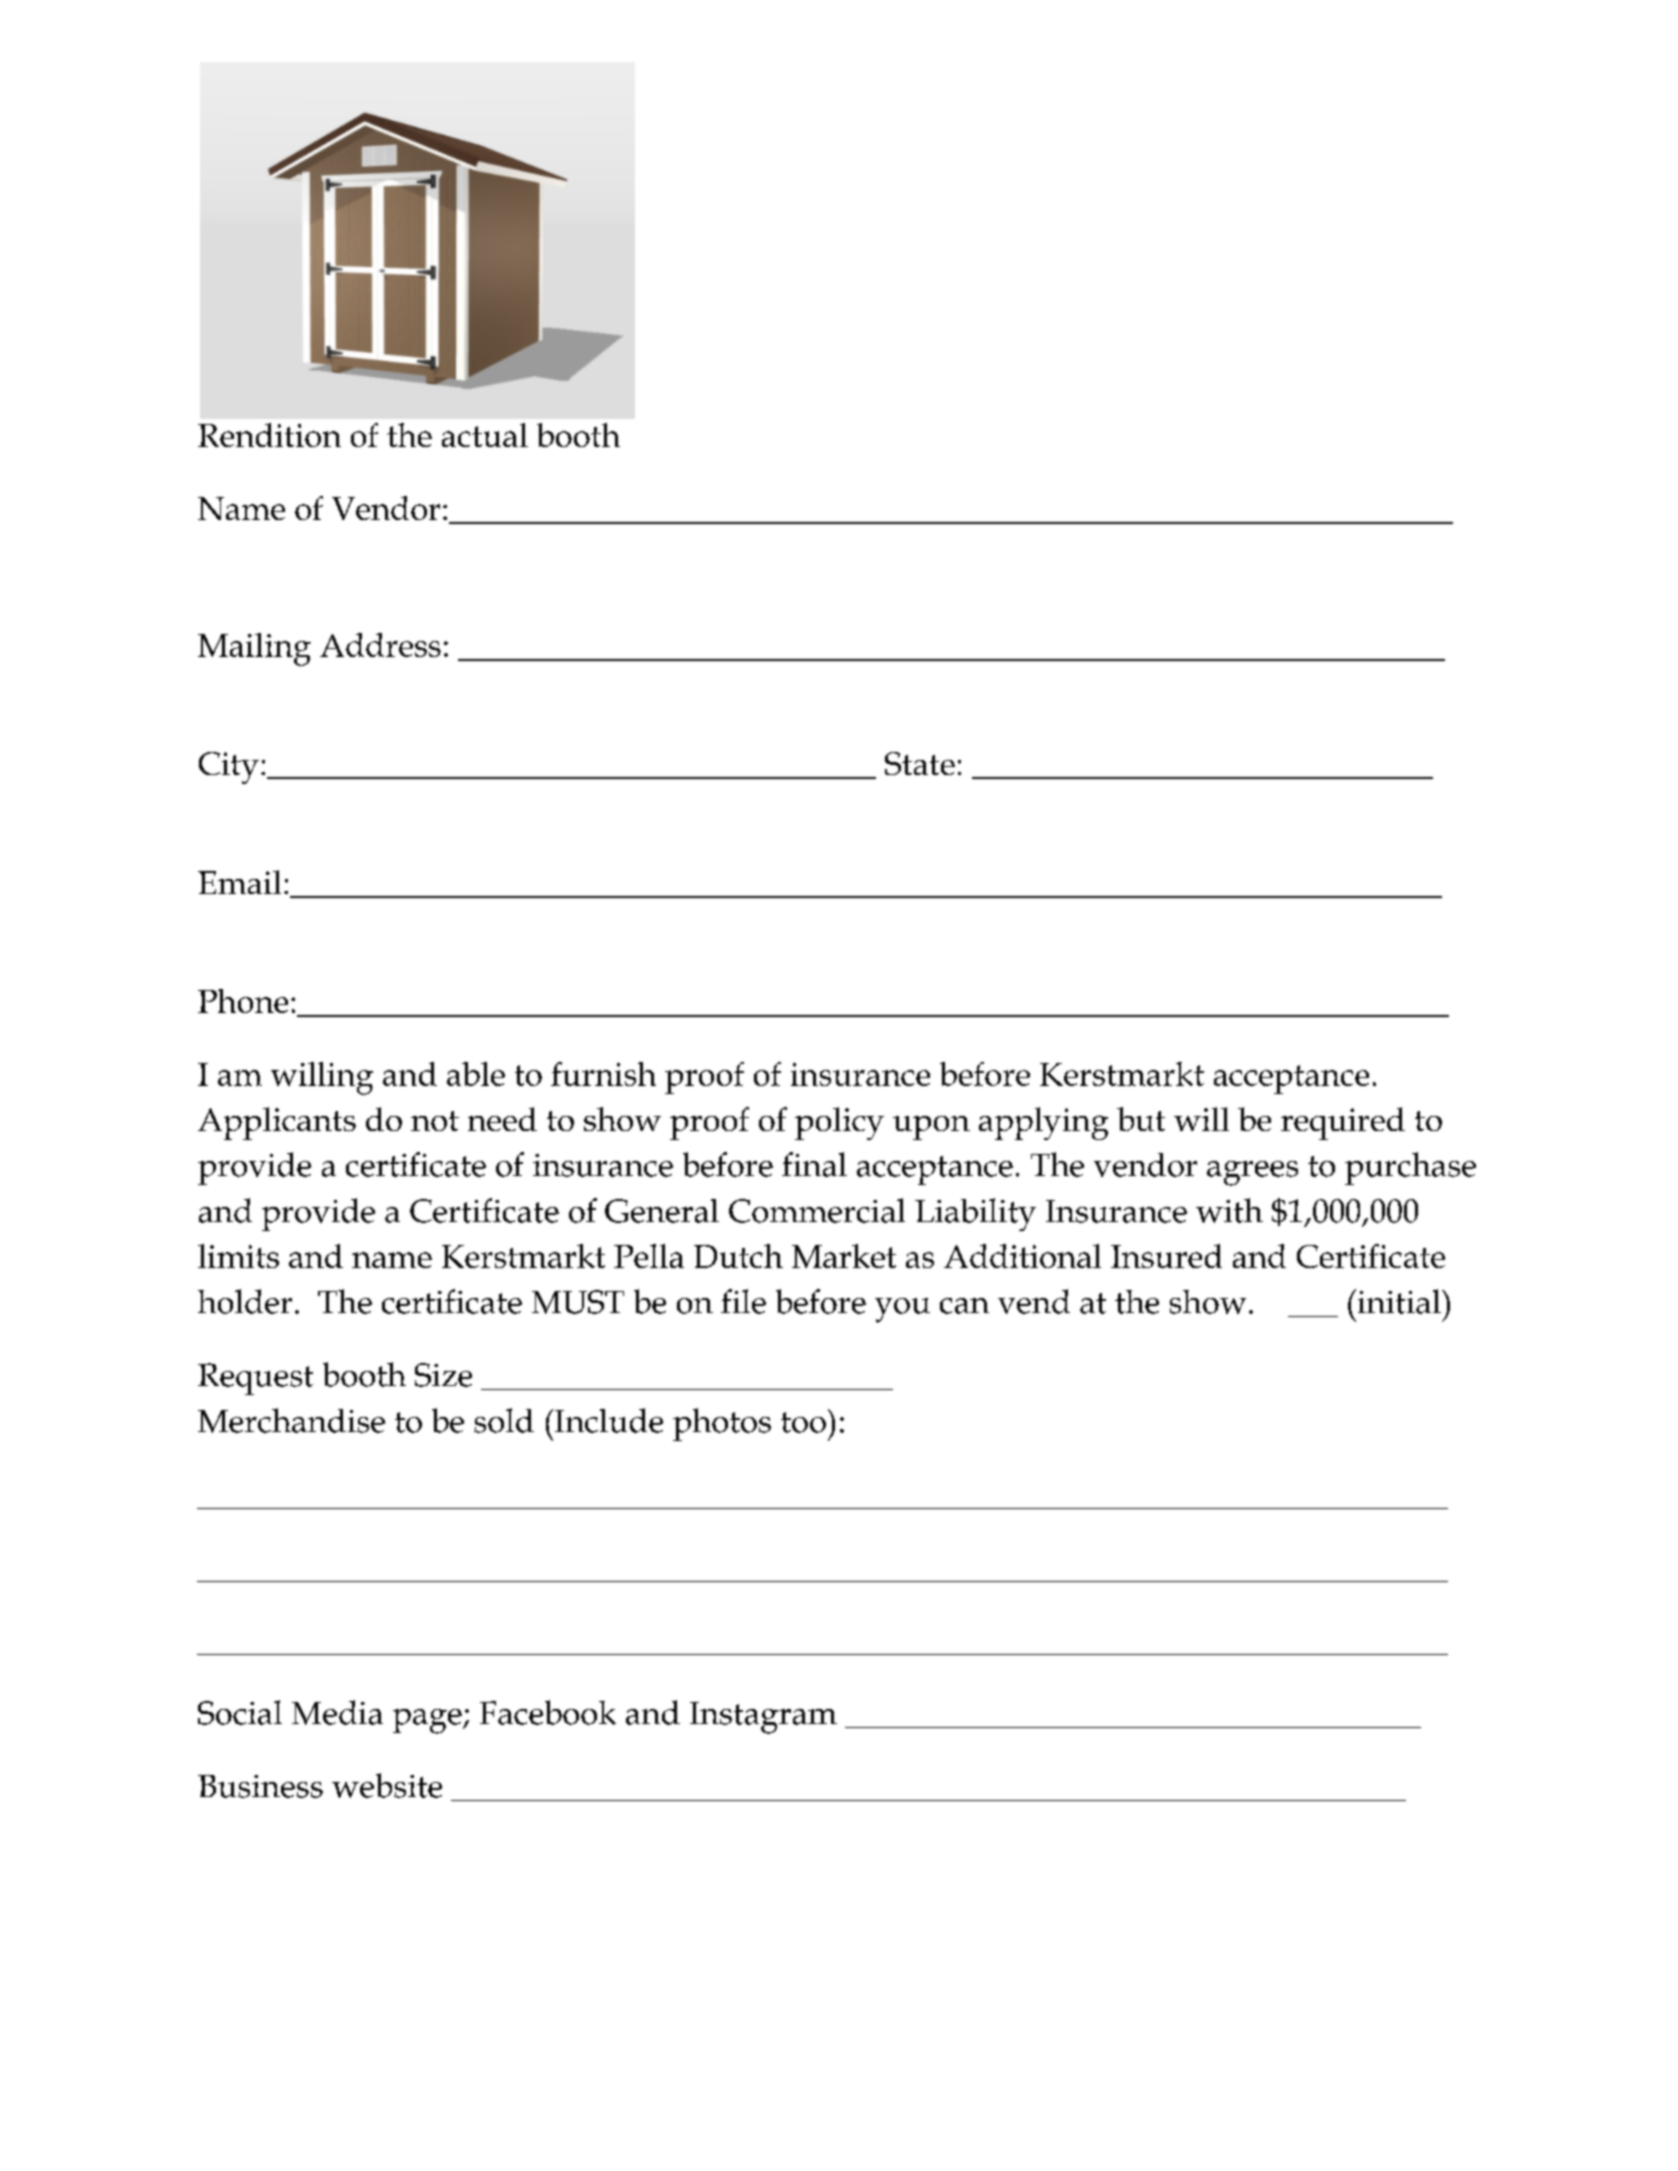 The image size is (1678, 2171). I want to click on Address, so click(380, 645).
